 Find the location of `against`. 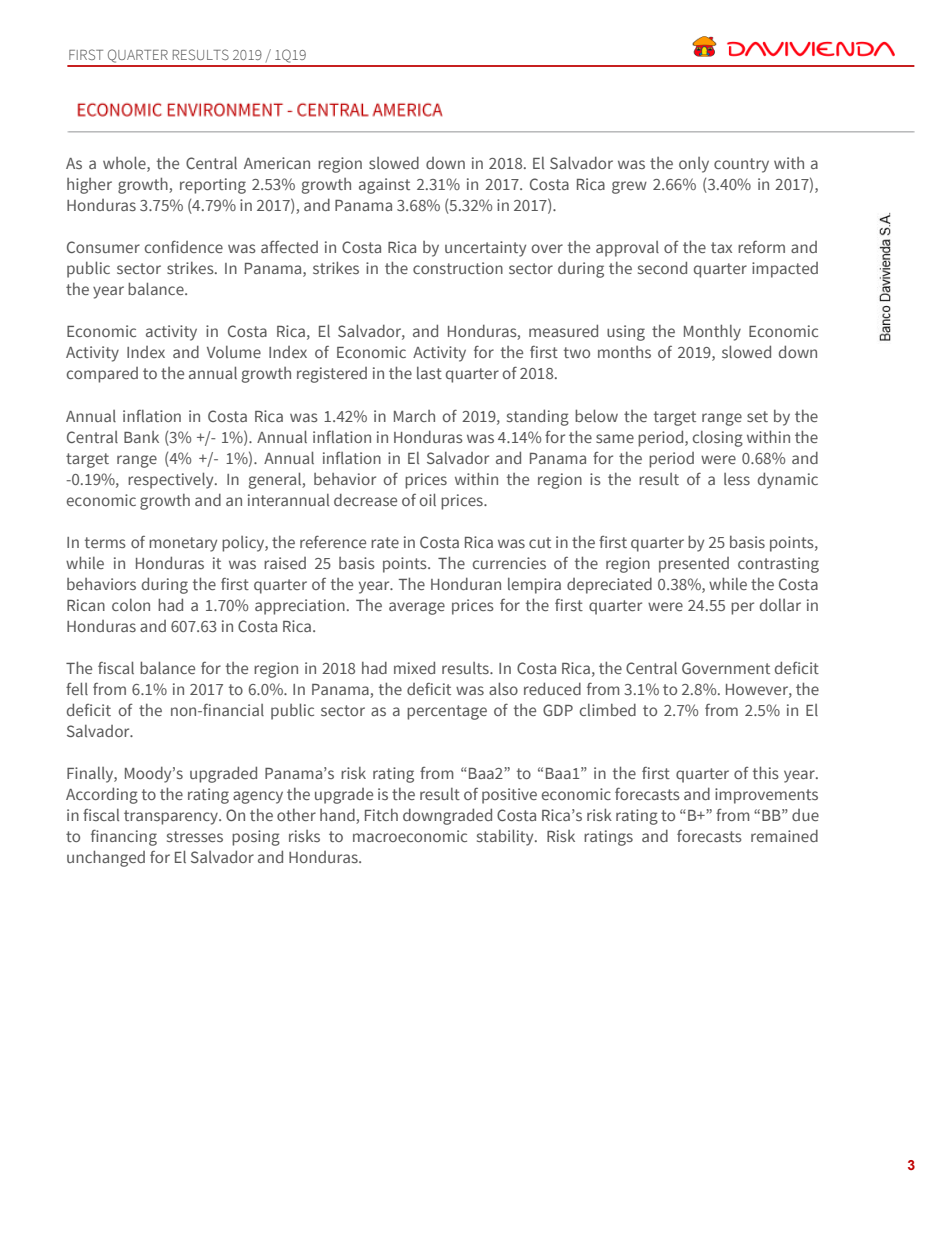

against is located at coordinates (384, 186).
